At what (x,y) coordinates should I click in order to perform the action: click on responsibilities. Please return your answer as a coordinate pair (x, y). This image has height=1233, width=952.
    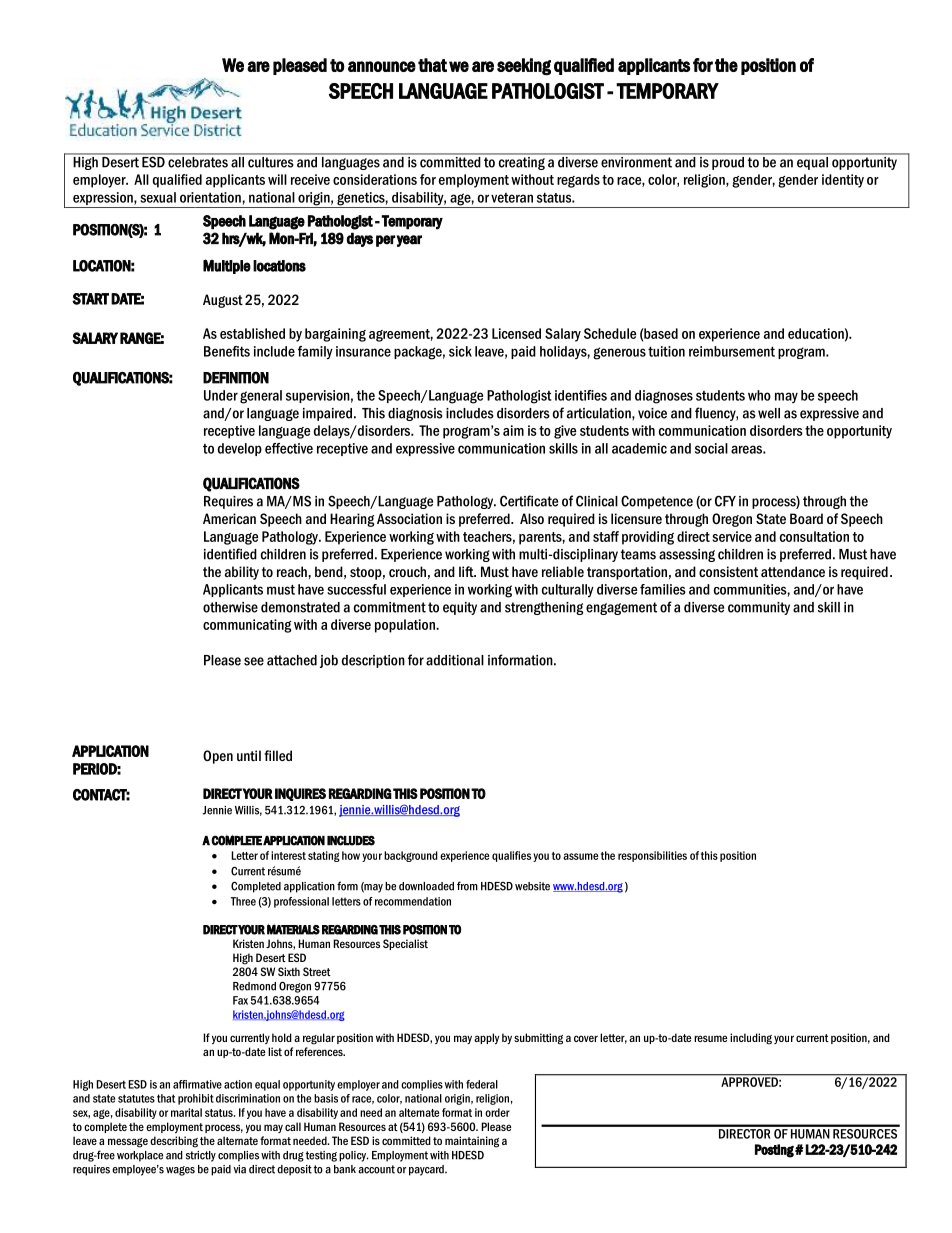
    Looking at the image, I should click on (652, 856).
